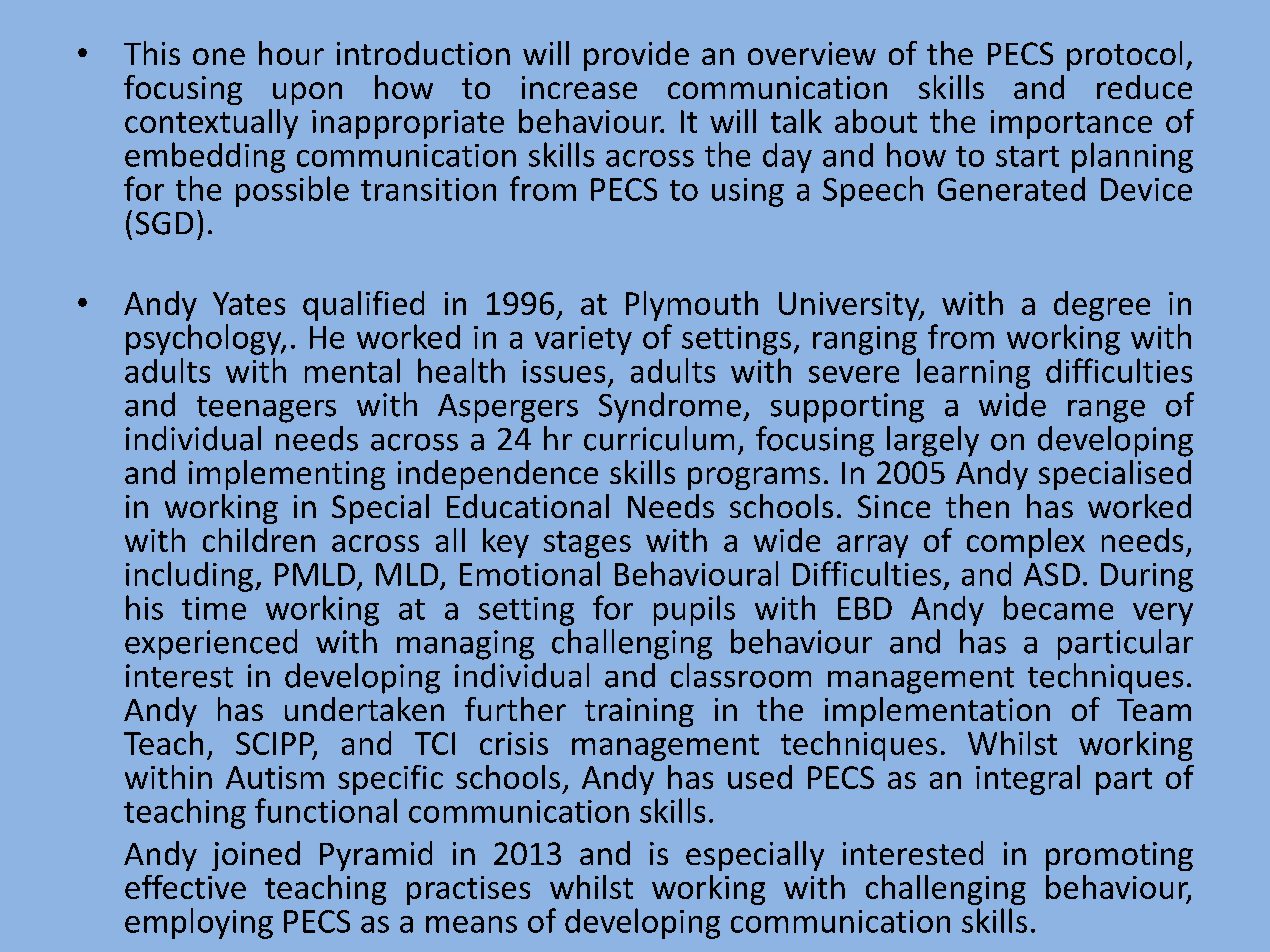 This screenshot has width=1270, height=952. What do you see at coordinates (639, 712) in the screenshot?
I see `training` at bounding box center [639, 712].
